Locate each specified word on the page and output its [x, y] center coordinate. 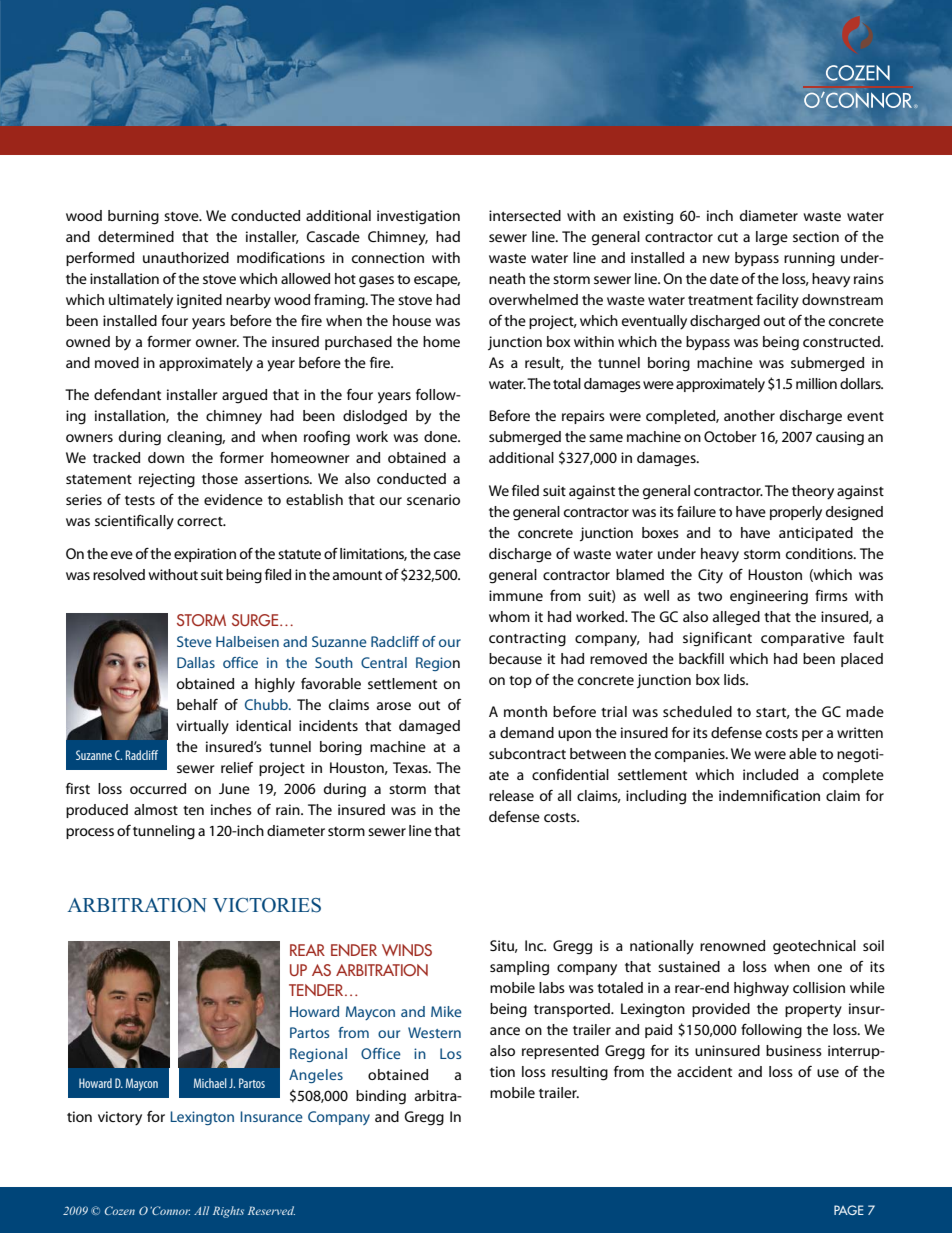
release [511, 795]
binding [381, 1097]
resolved [119, 574]
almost [156, 809]
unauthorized [186, 257]
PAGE [849, 1210]
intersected [525, 215]
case [447, 555]
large [772, 238]
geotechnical [814, 947]
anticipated [816, 534]
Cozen [120, 1210]
